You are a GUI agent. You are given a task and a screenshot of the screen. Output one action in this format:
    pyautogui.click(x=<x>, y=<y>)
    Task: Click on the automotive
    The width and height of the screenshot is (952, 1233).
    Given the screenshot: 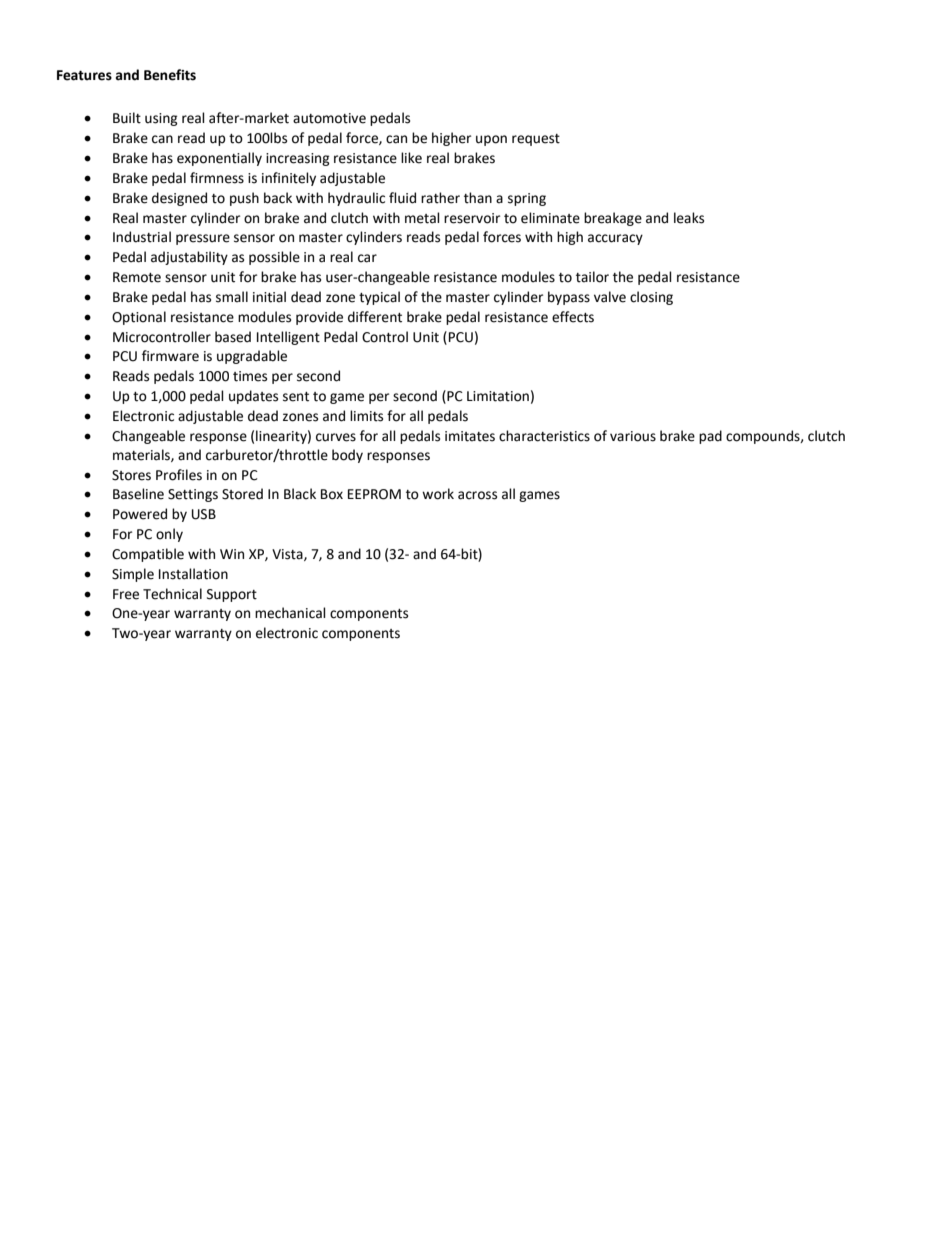 What is the action you would take?
    pyautogui.click(x=329, y=118)
